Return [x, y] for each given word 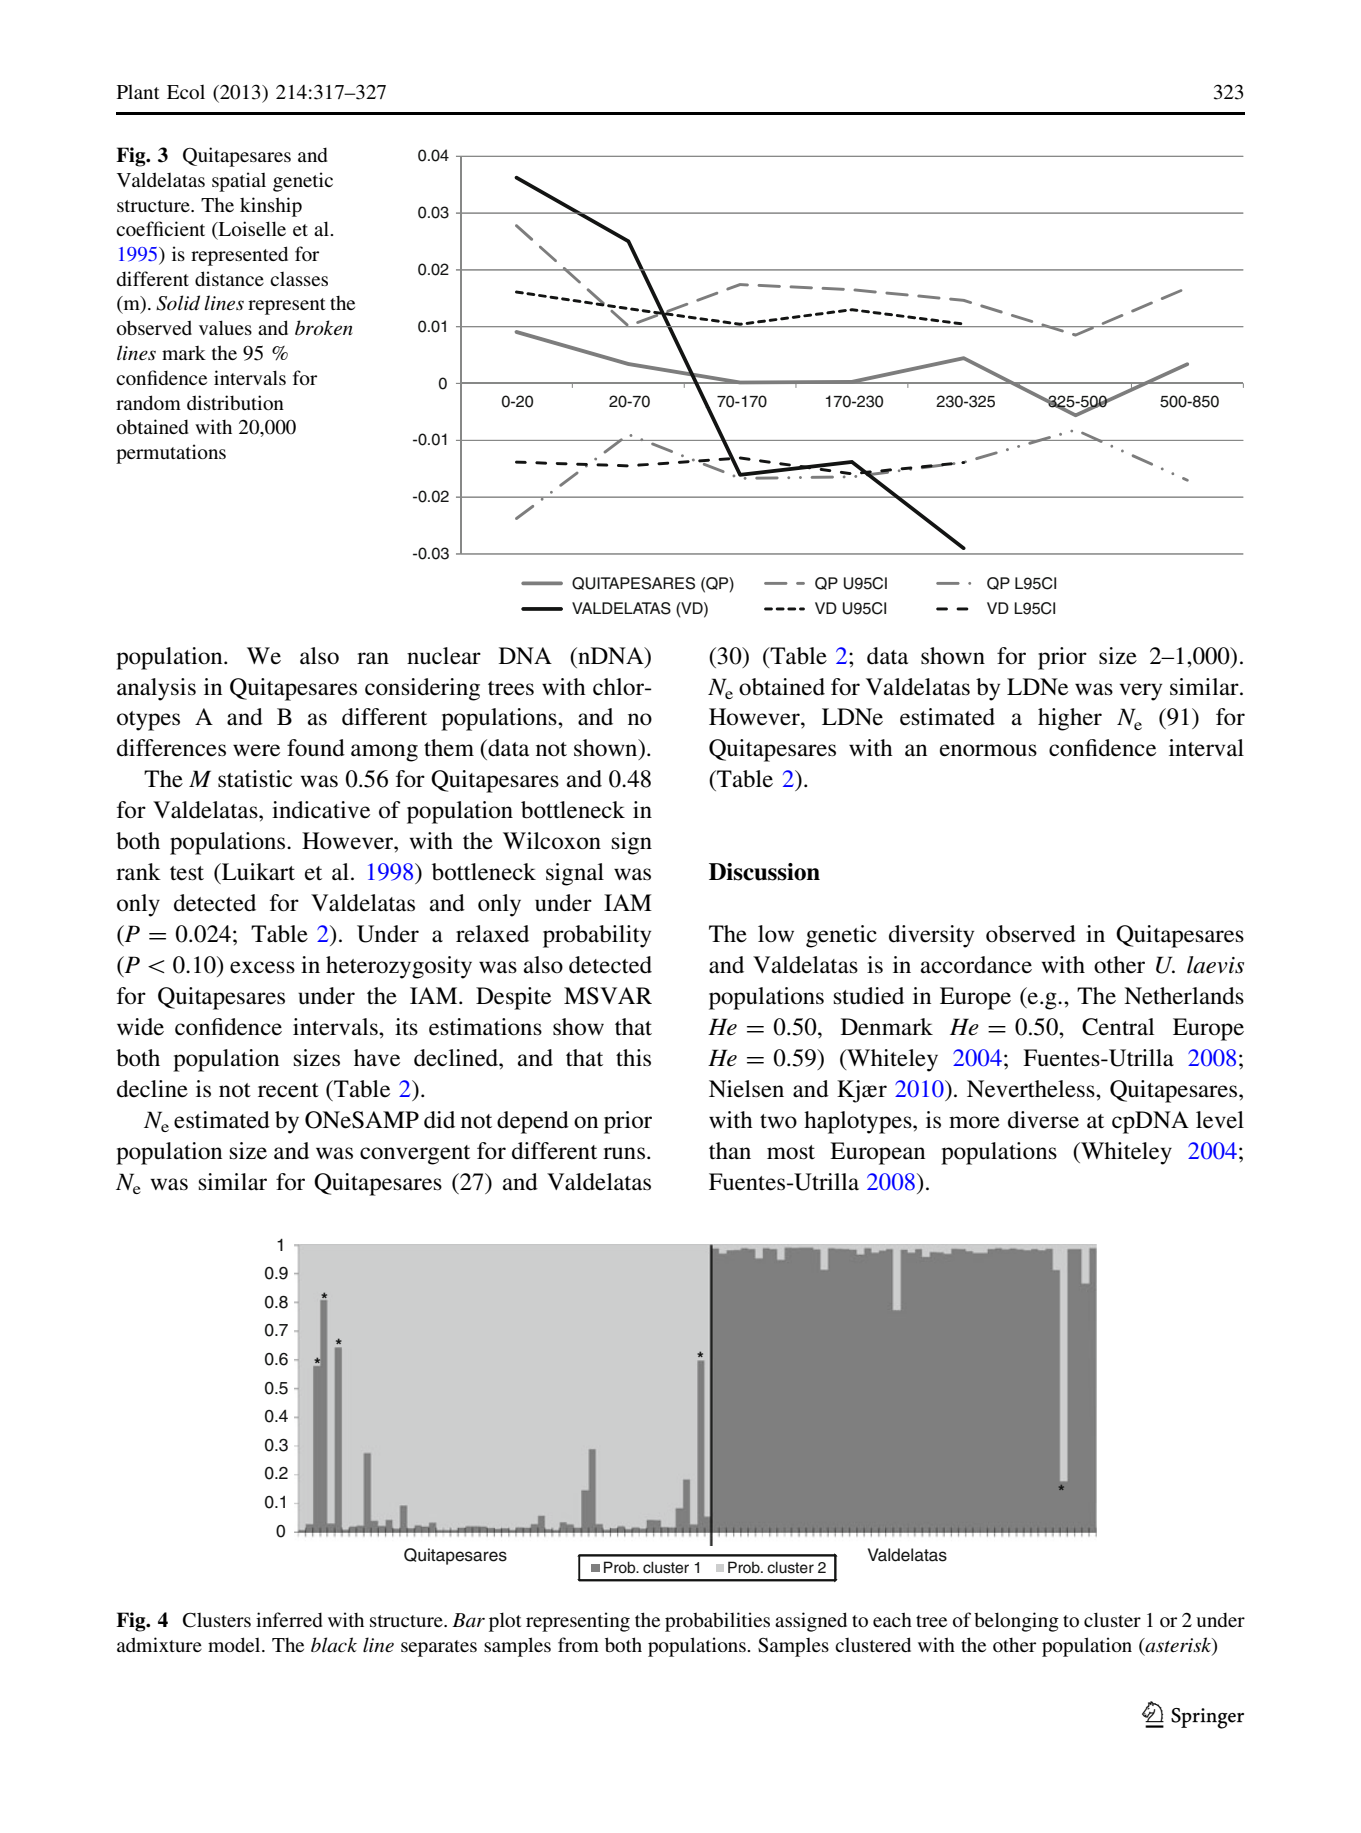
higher [1070, 719]
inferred [289, 1619]
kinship [271, 207]
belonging [1016, 1622]
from [578, 1644]
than [730, 1150]
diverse [1043, 1120]
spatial [239, 182]
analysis [156, 689]
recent [288, 1090]
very [1140, 692]
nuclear [444, 656]
